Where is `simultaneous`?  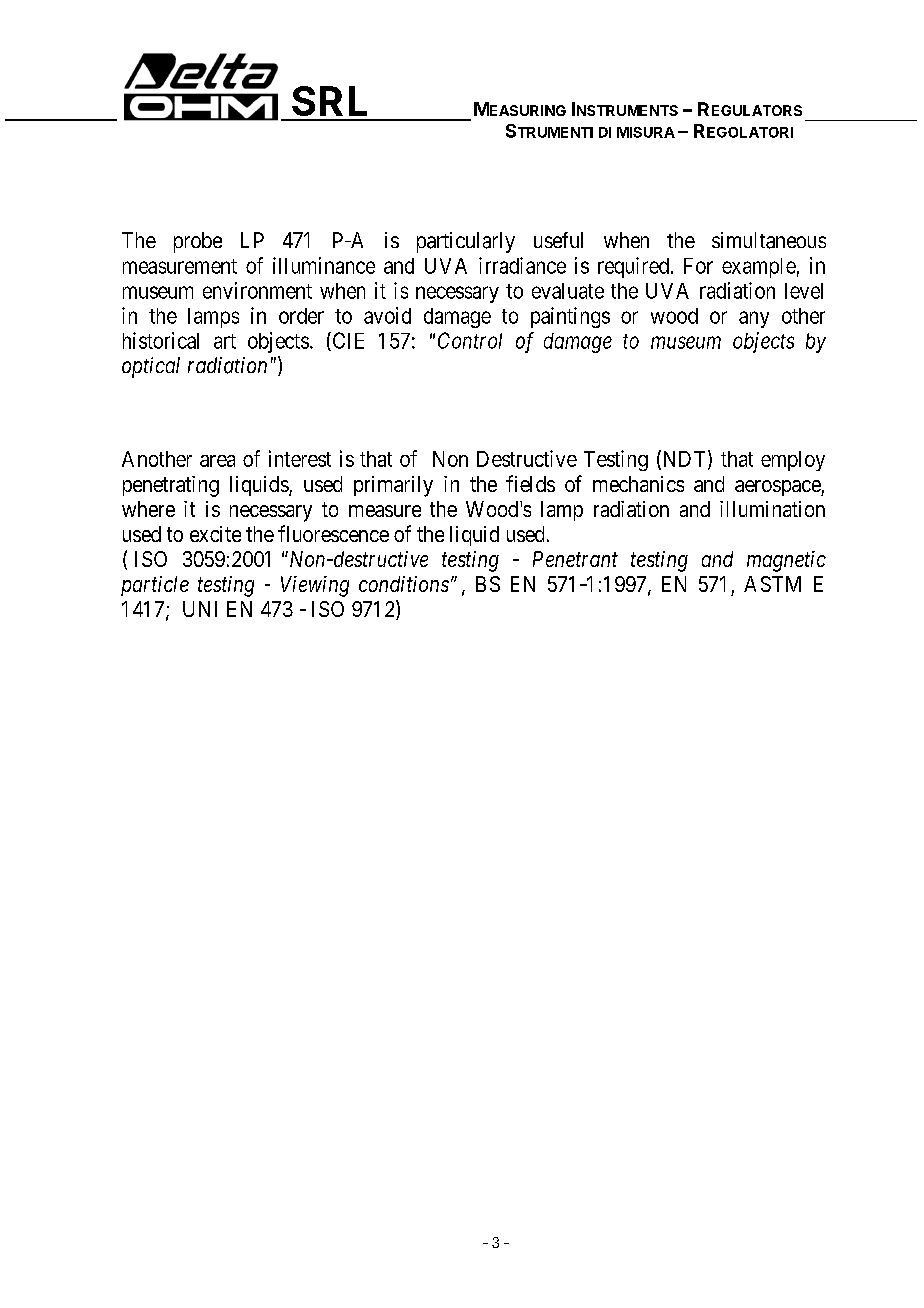 simultaneous is located at coordinates (769, 240).
